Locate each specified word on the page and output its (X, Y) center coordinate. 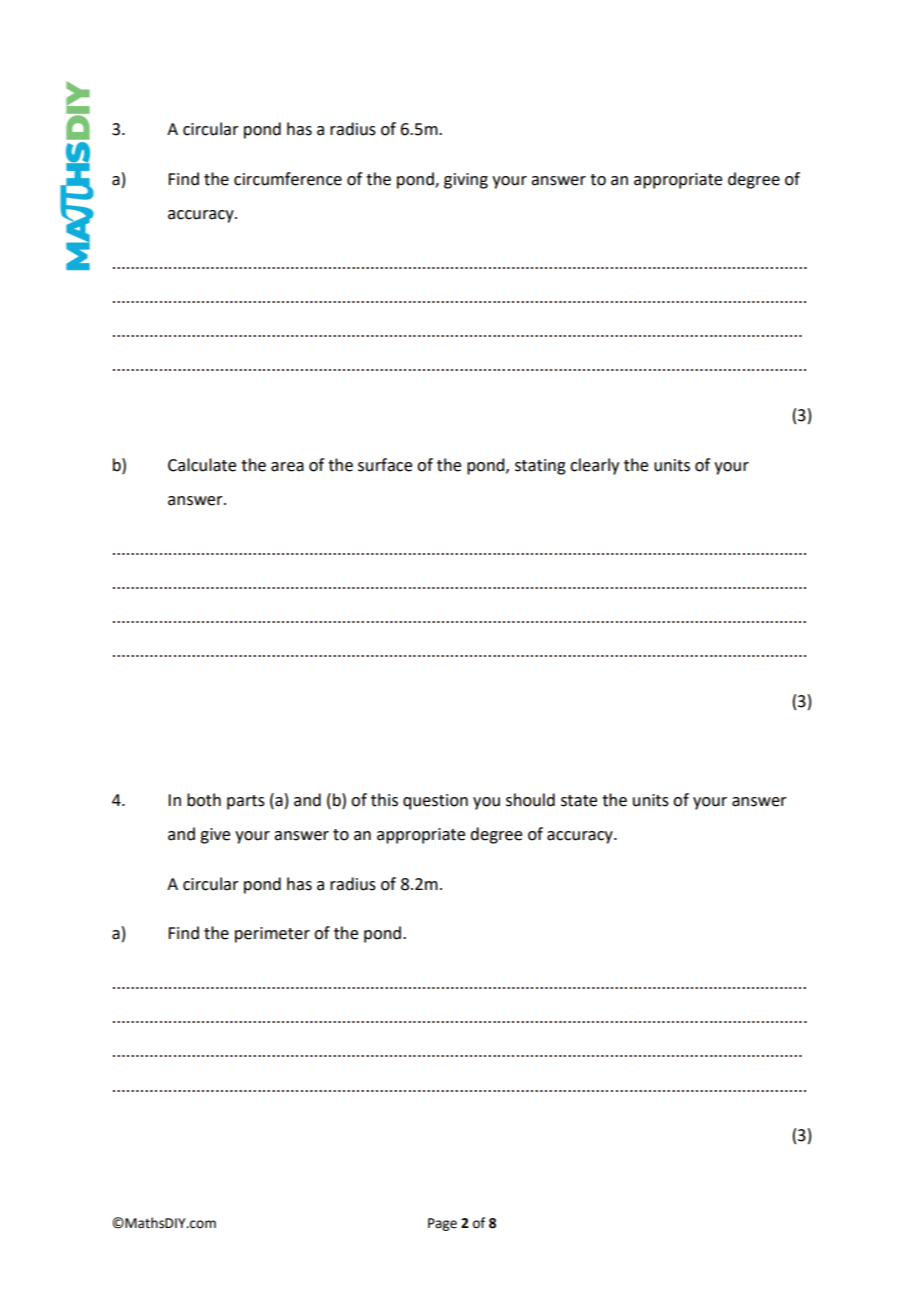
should (530, 800)
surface (385, 465)
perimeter (272, 935)
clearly (594, 466)
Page (442, 1224)
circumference (288, 179)
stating (540, 467)
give (215, 836)
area (287, 467)
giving (466, 181)
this (384, 800)
